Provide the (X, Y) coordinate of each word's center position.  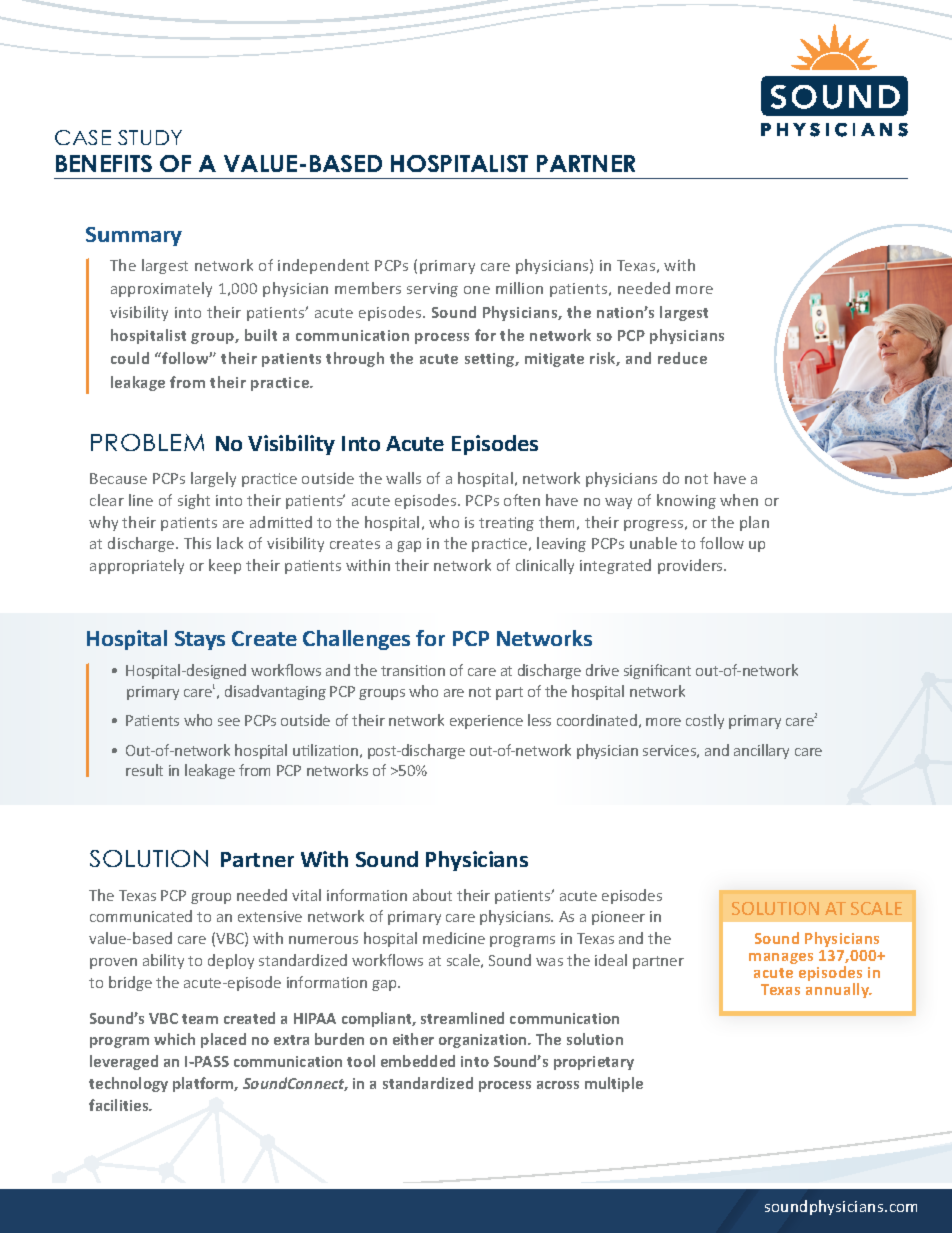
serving (432, 290)
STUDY (150, 137)
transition (413, 670)
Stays (200, 640)
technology (128, 1084)
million (519, 288)
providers (691, 566)
